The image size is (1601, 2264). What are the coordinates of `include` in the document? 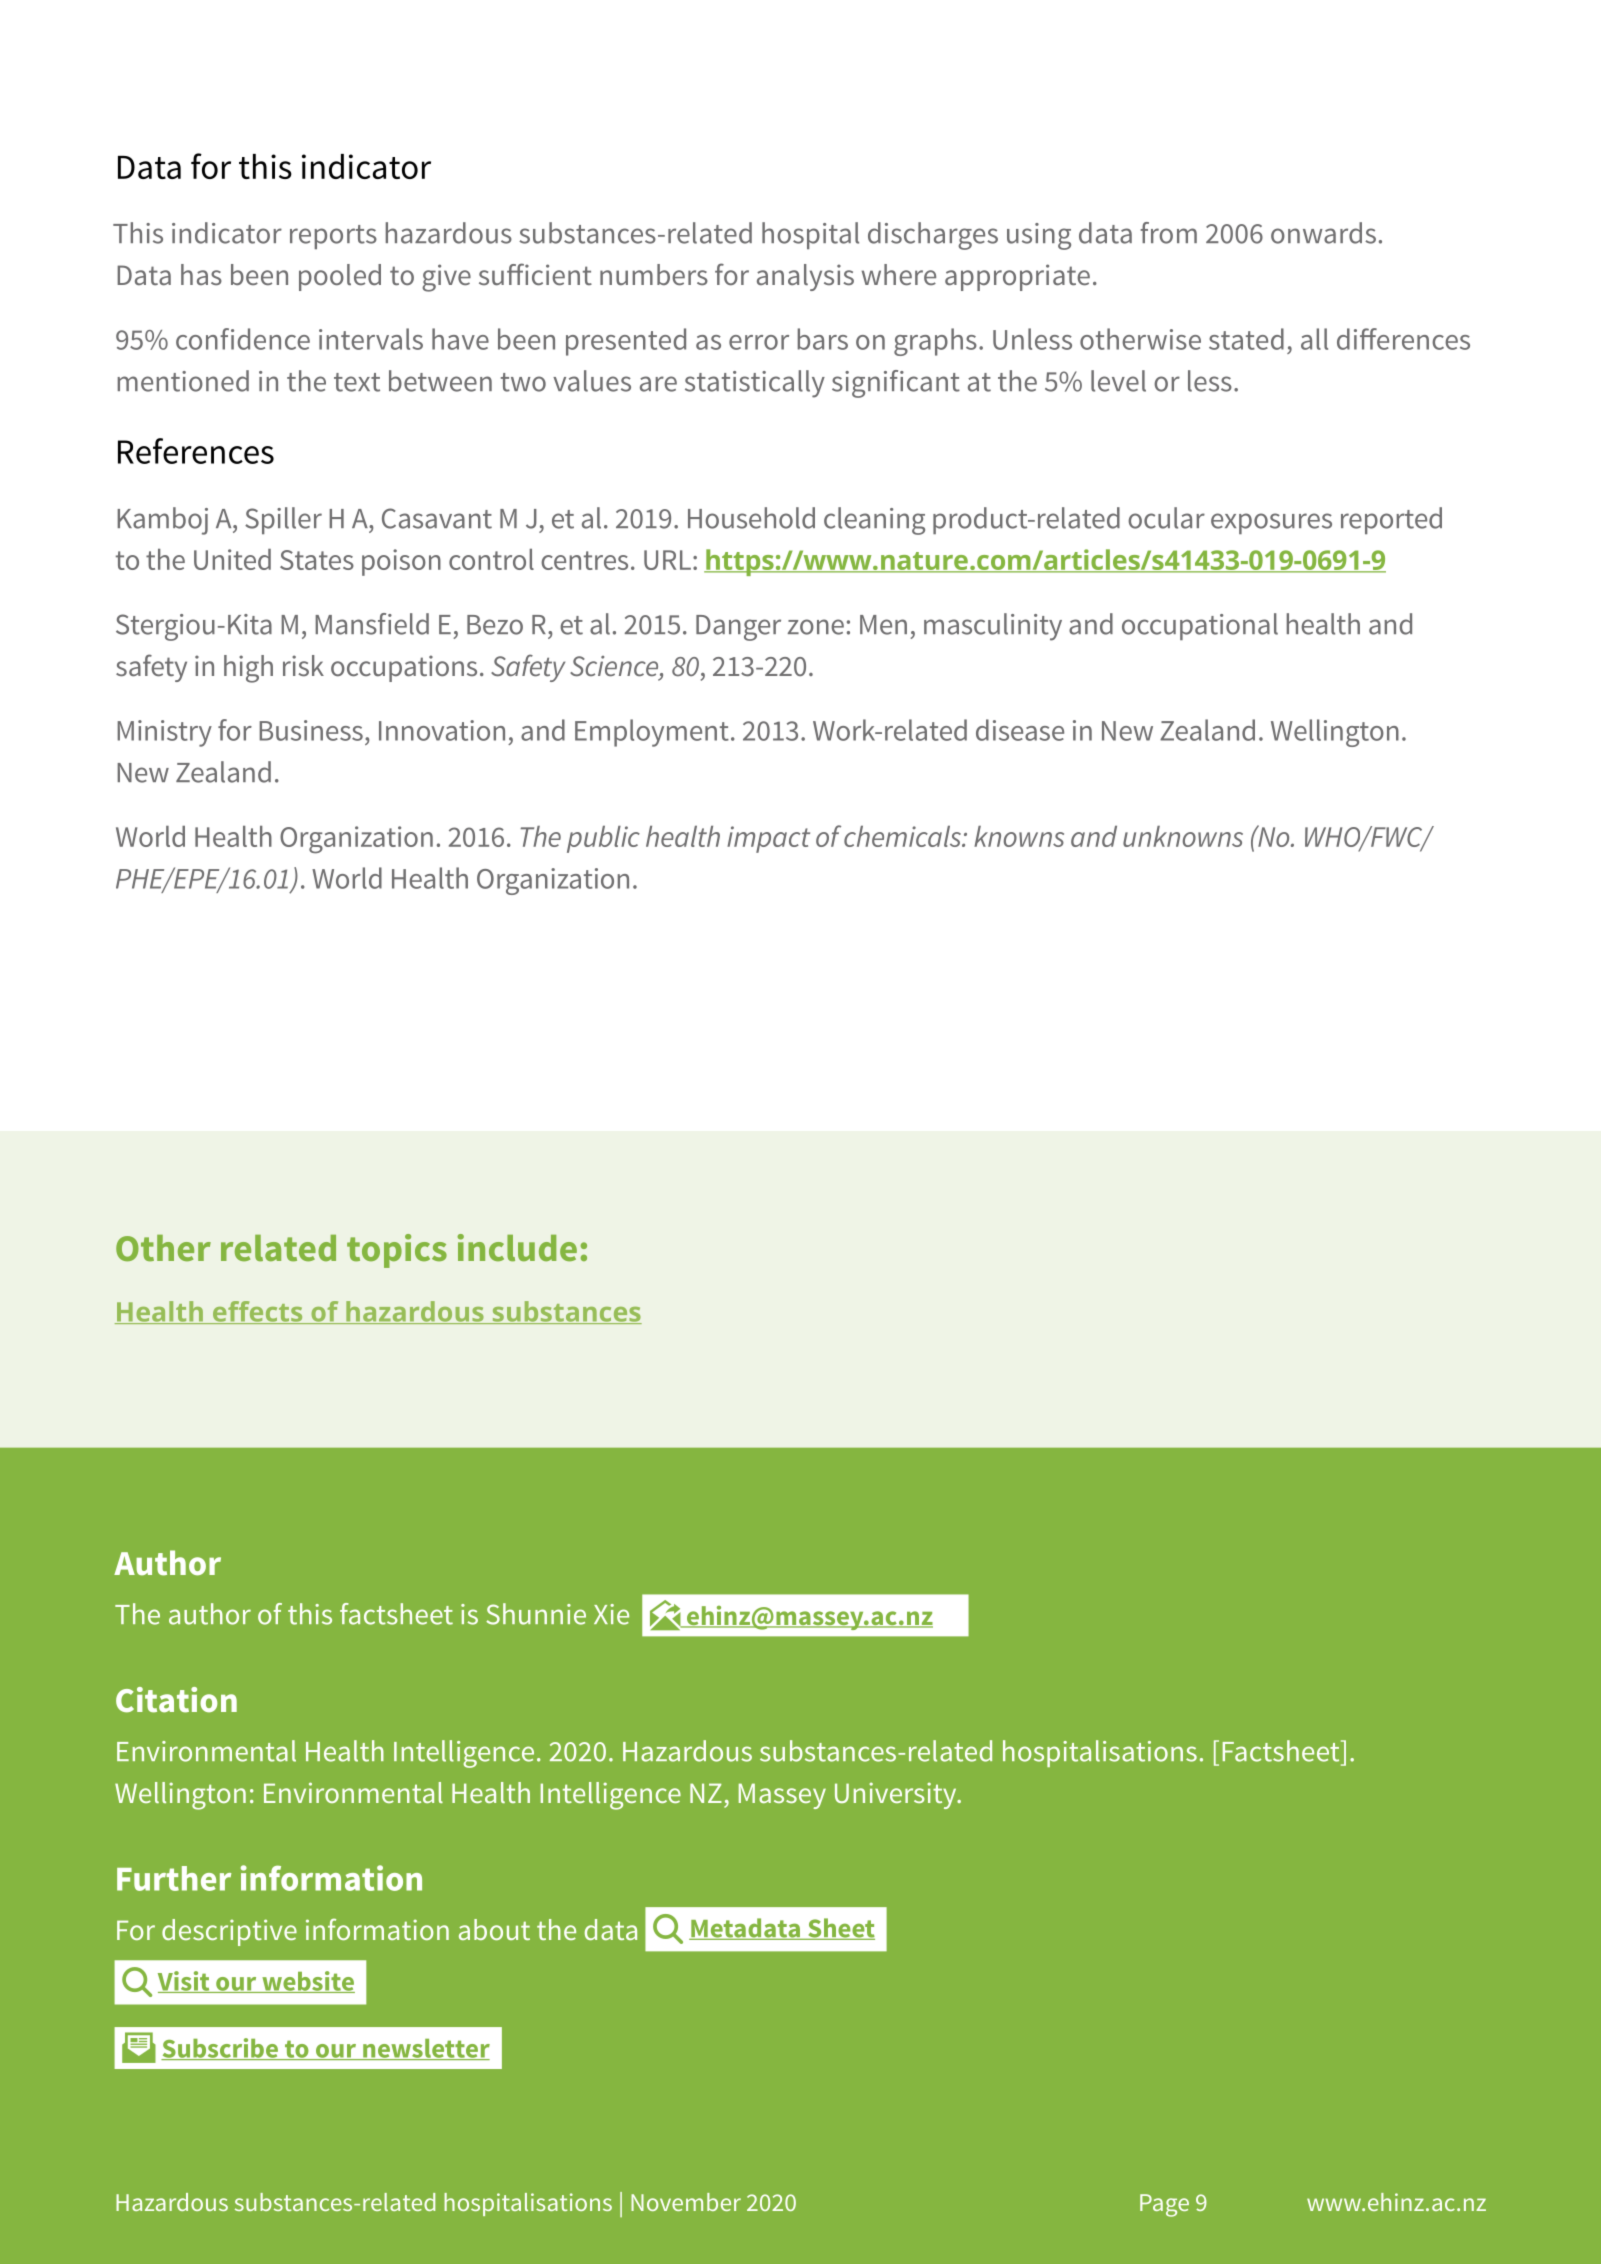 It's located at (517, 1247).
